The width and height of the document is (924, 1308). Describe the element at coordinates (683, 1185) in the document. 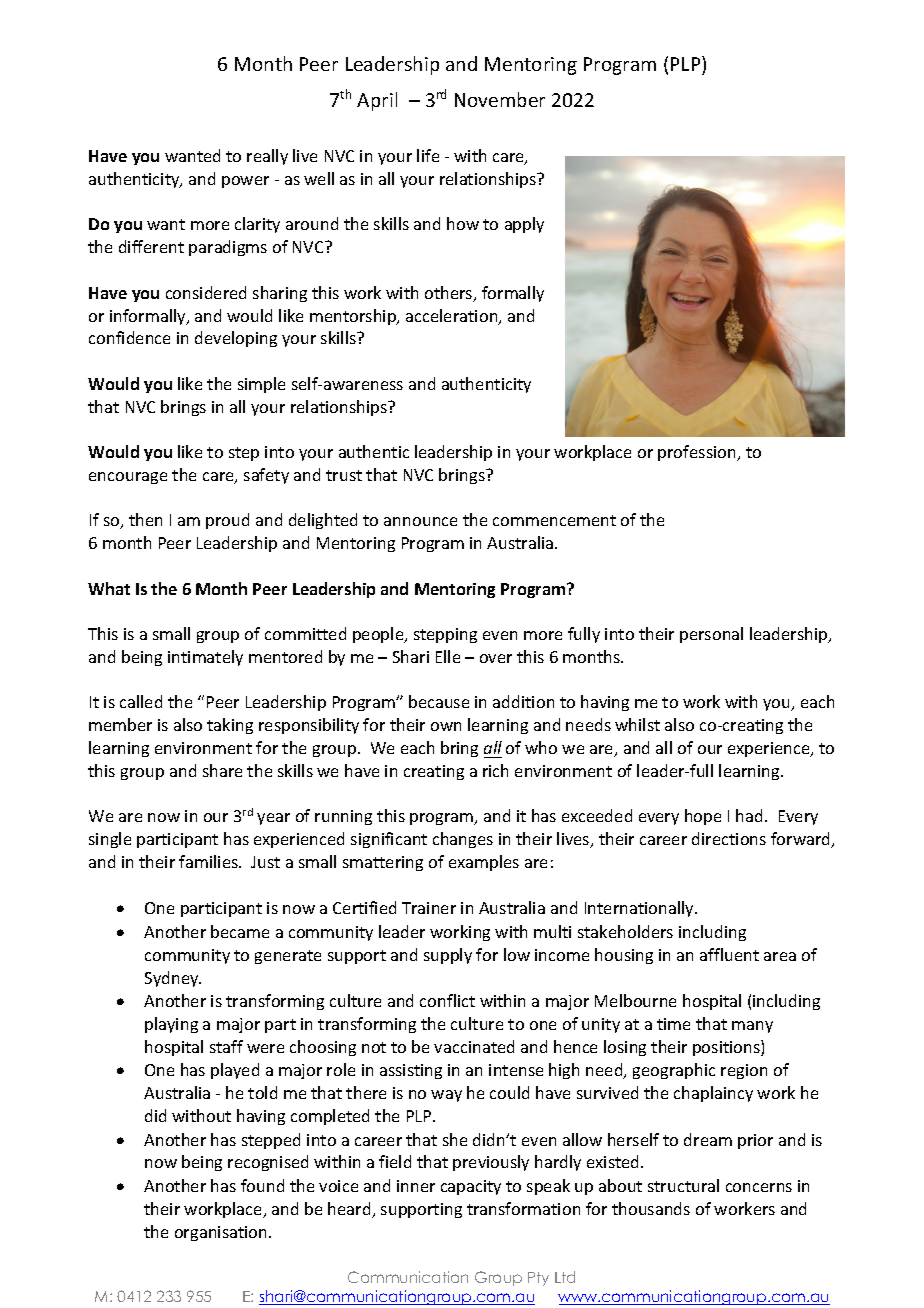

I see `structural` at that location.
